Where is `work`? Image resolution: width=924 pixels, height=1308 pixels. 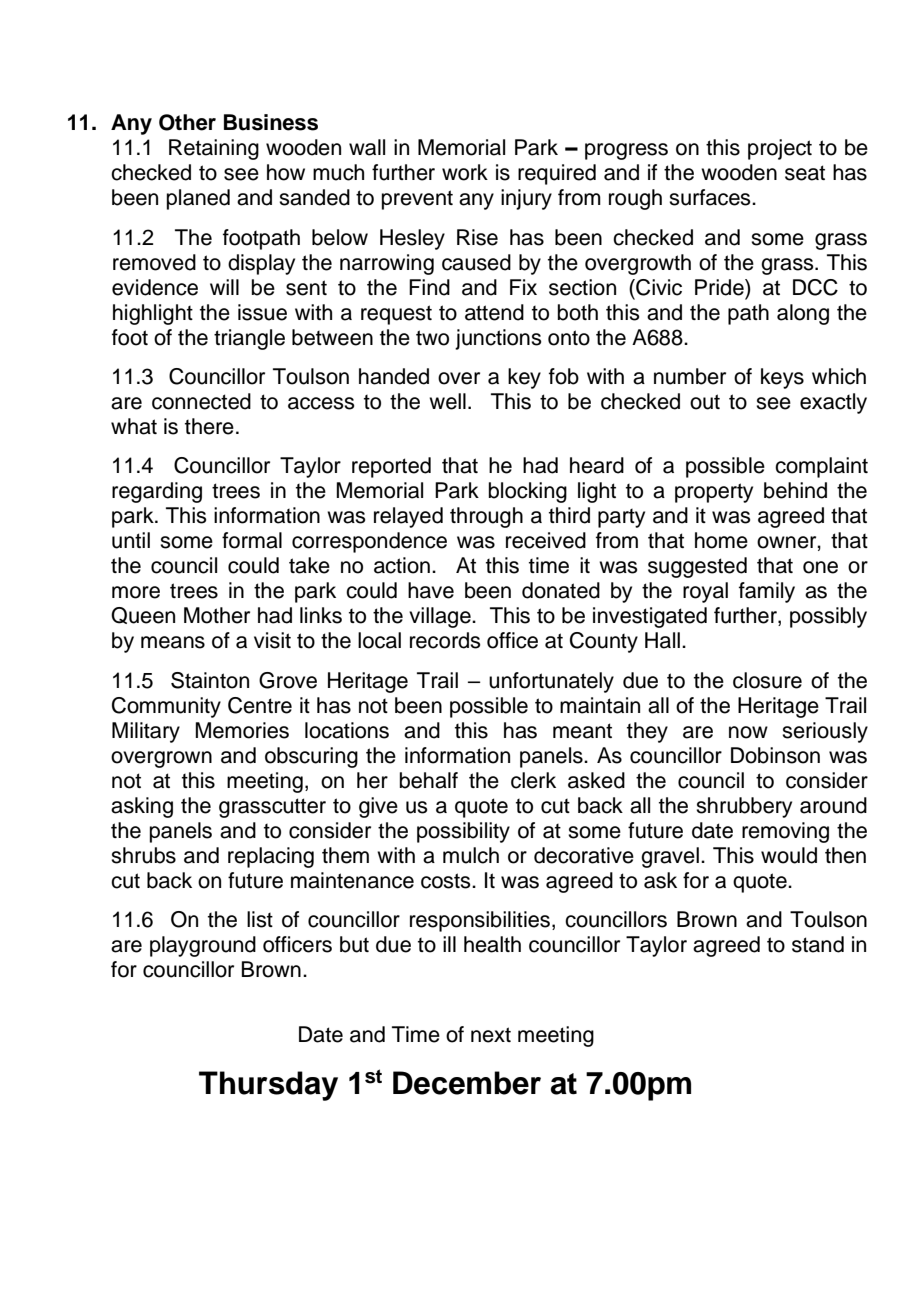
work is located at coordinates (465, 172).
